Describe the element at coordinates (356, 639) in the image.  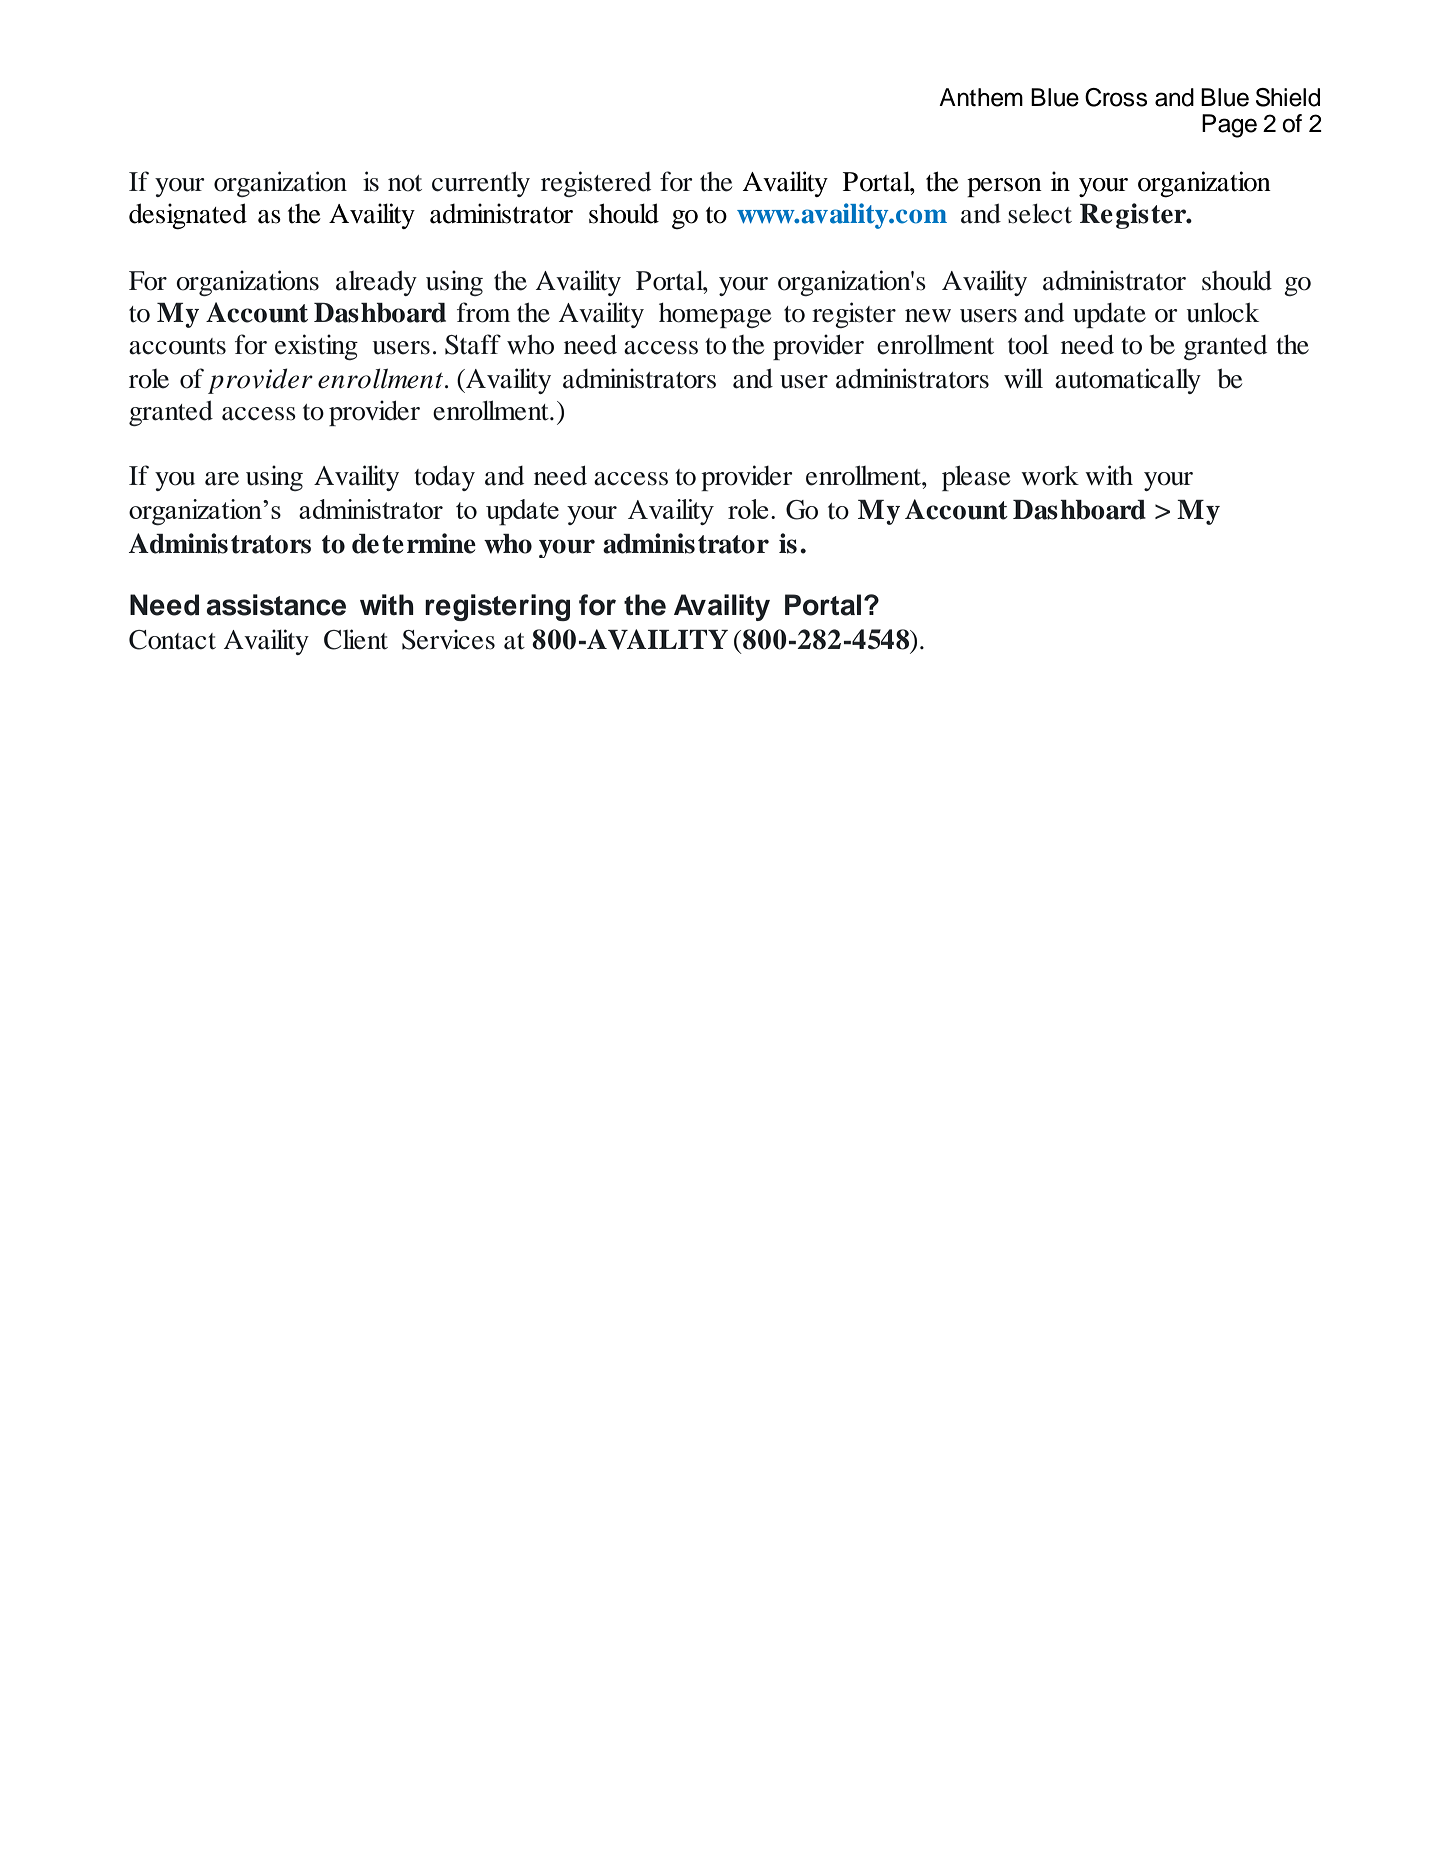
I see `Client` at that location.
